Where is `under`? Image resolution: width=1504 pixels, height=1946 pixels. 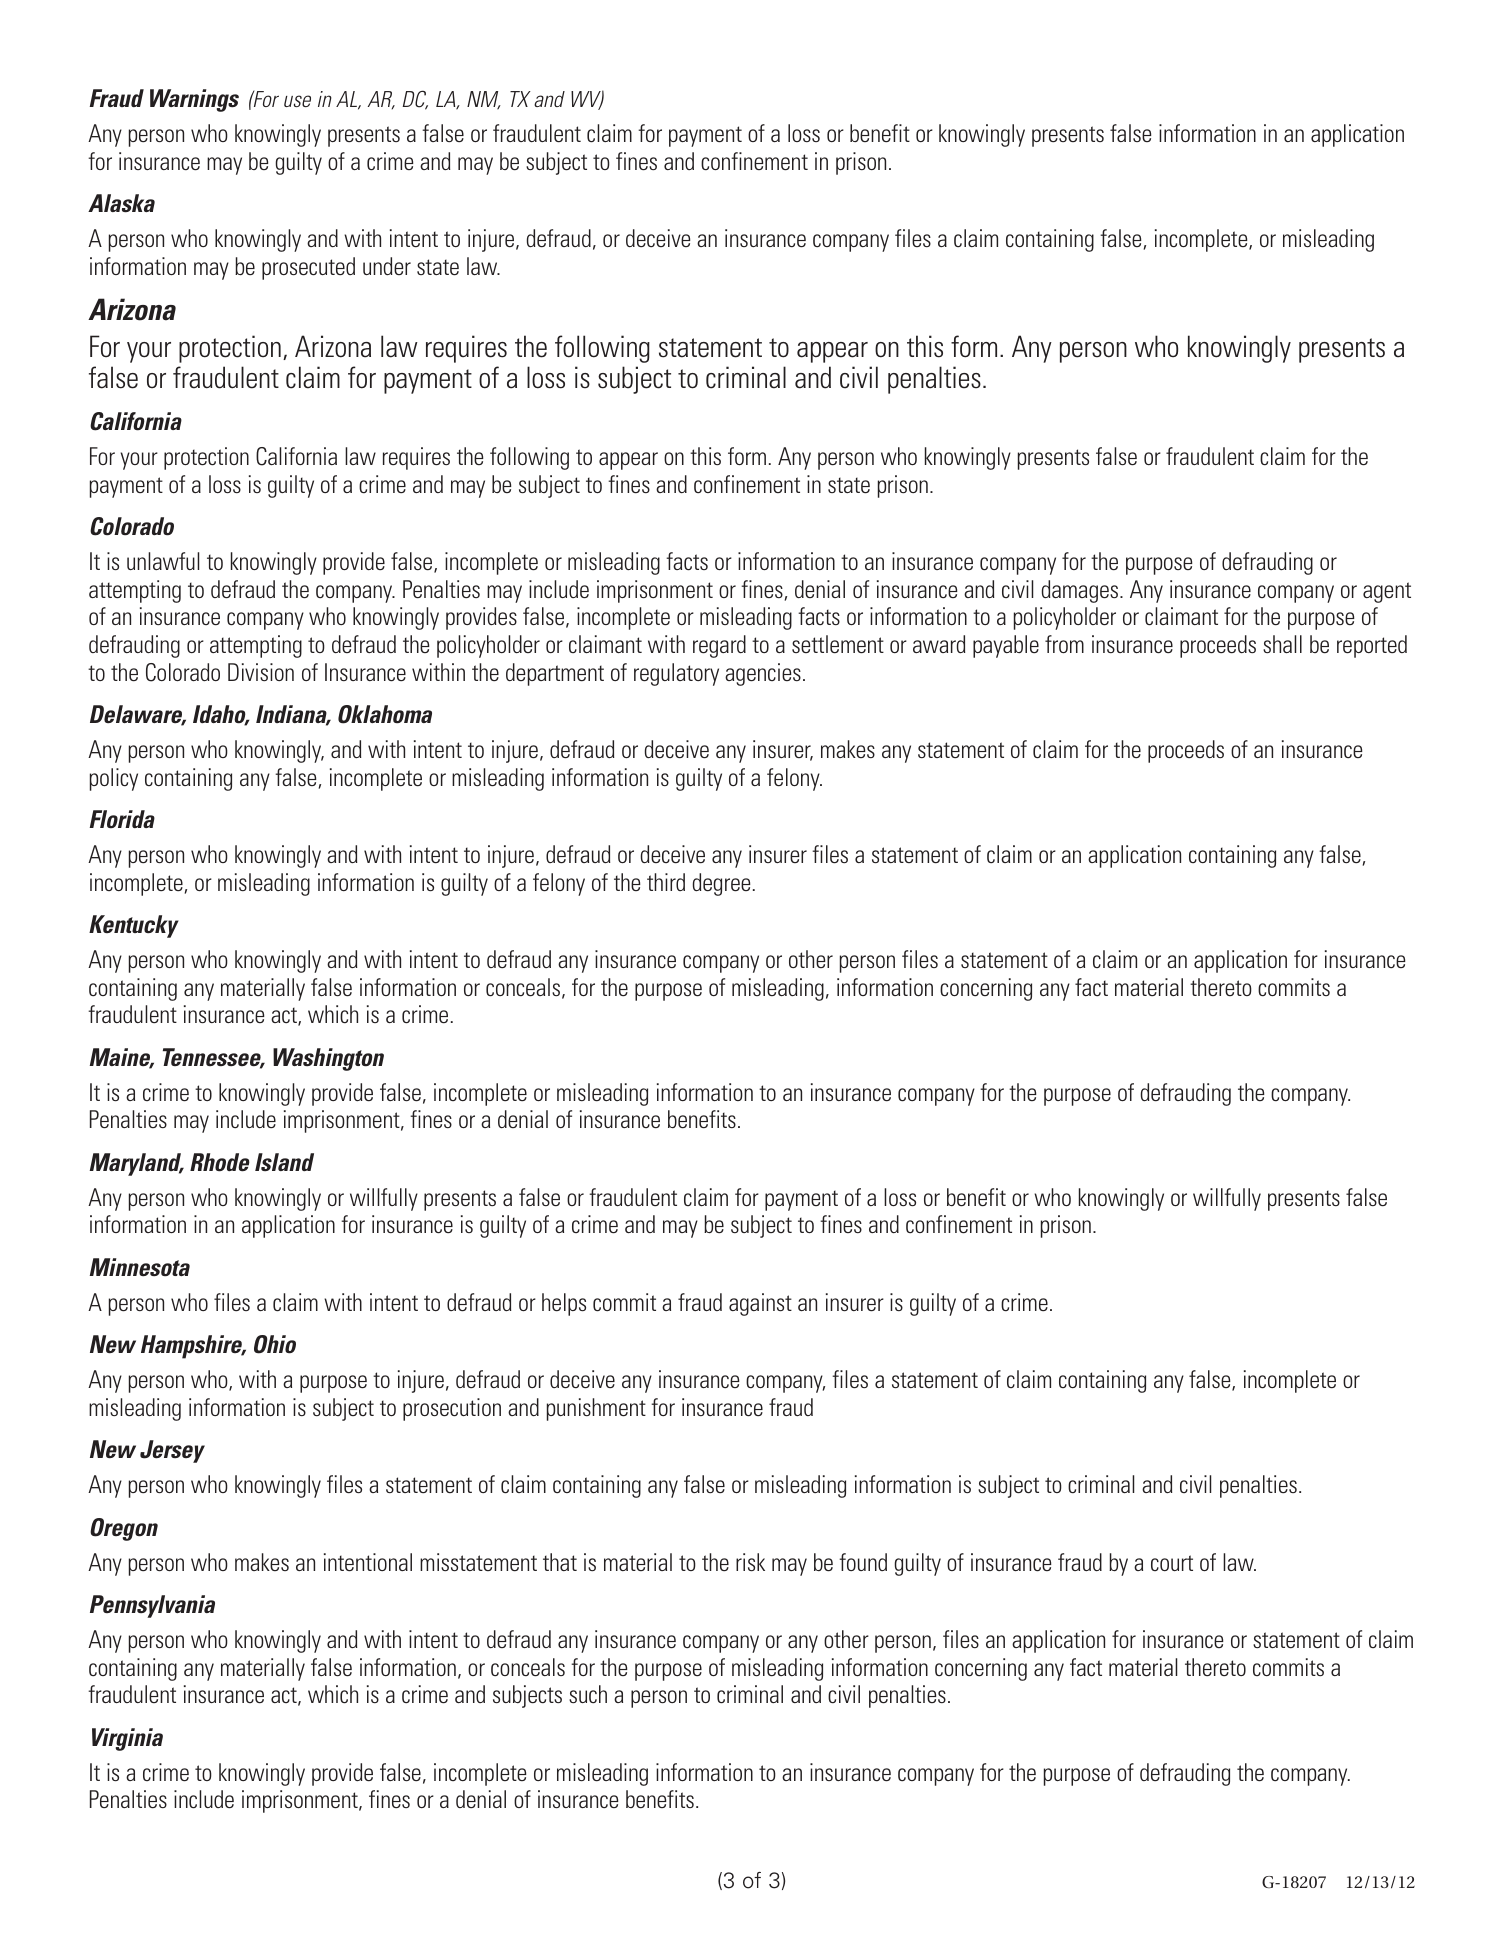 under is located at coordinates (387, 266).
